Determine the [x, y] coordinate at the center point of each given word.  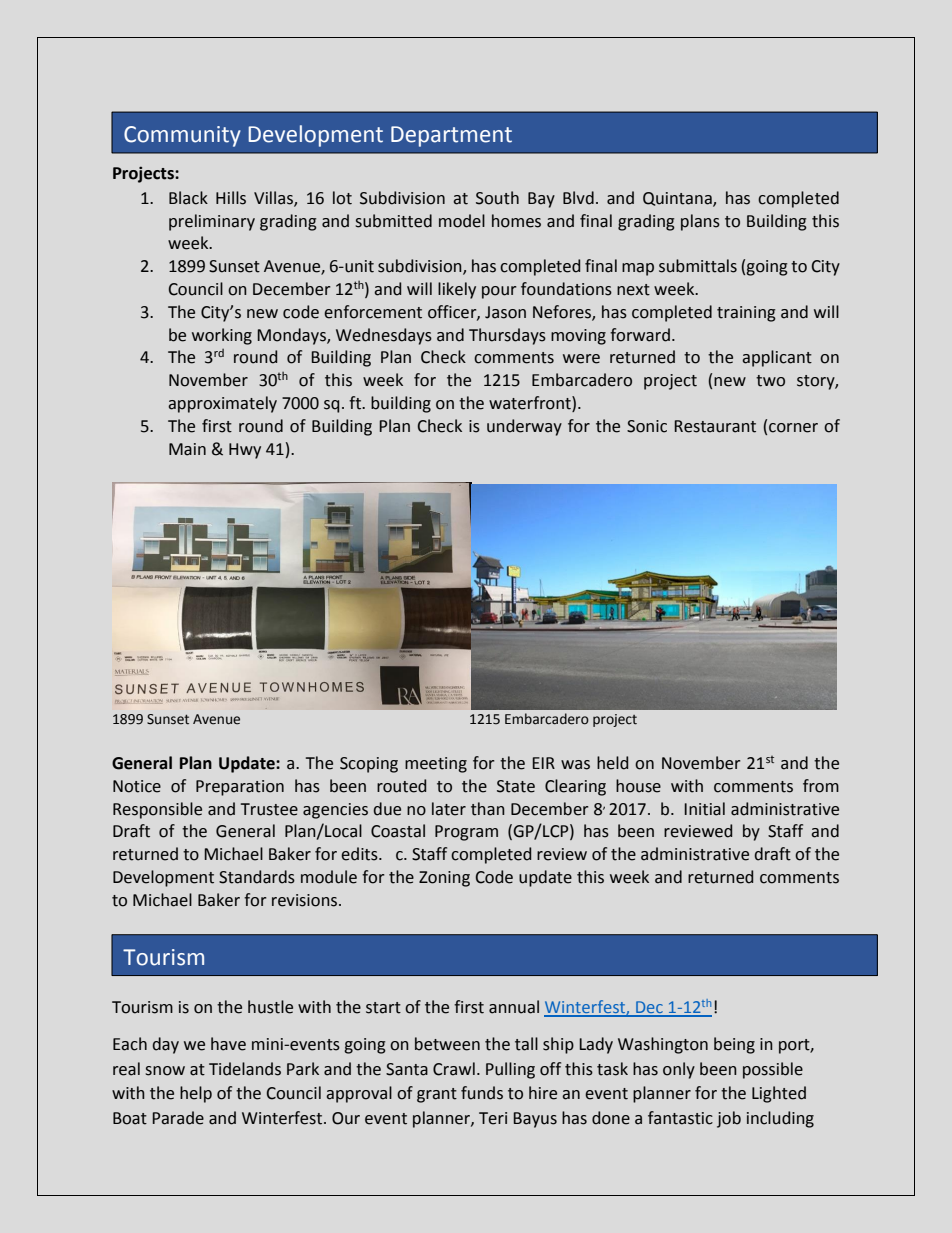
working [222, 336]
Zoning [444, 879]
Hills [231, 198]
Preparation [240, 788]
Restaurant [715, 426]
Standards [257, 877]
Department [451, 136]
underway [524, 427]
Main [187, 449]
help [196, 1094]
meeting [436, 765]
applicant [777, 358]
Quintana [678, 199]
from [821, 786]
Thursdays [507, 336]
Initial [704, 809]
